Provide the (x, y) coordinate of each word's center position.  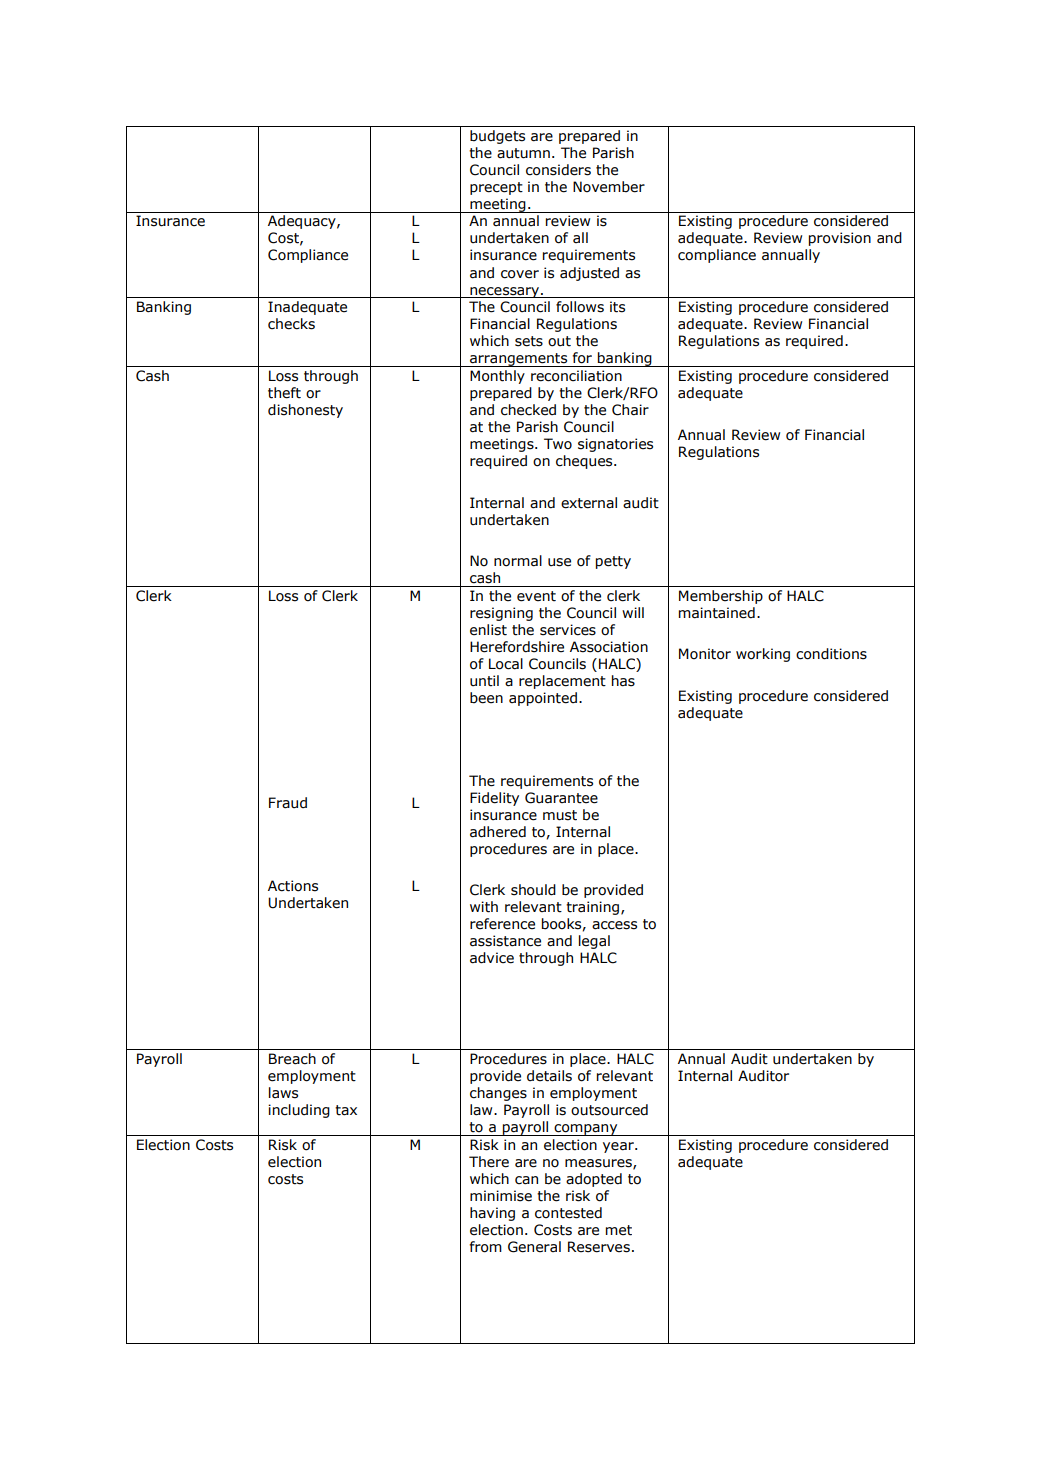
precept (496, 188)
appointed (543, 699)
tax (346, 1110)
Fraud (288, 803)
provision (840, 239)
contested (568, 1213)
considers (558, 170)
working (763, 655)
